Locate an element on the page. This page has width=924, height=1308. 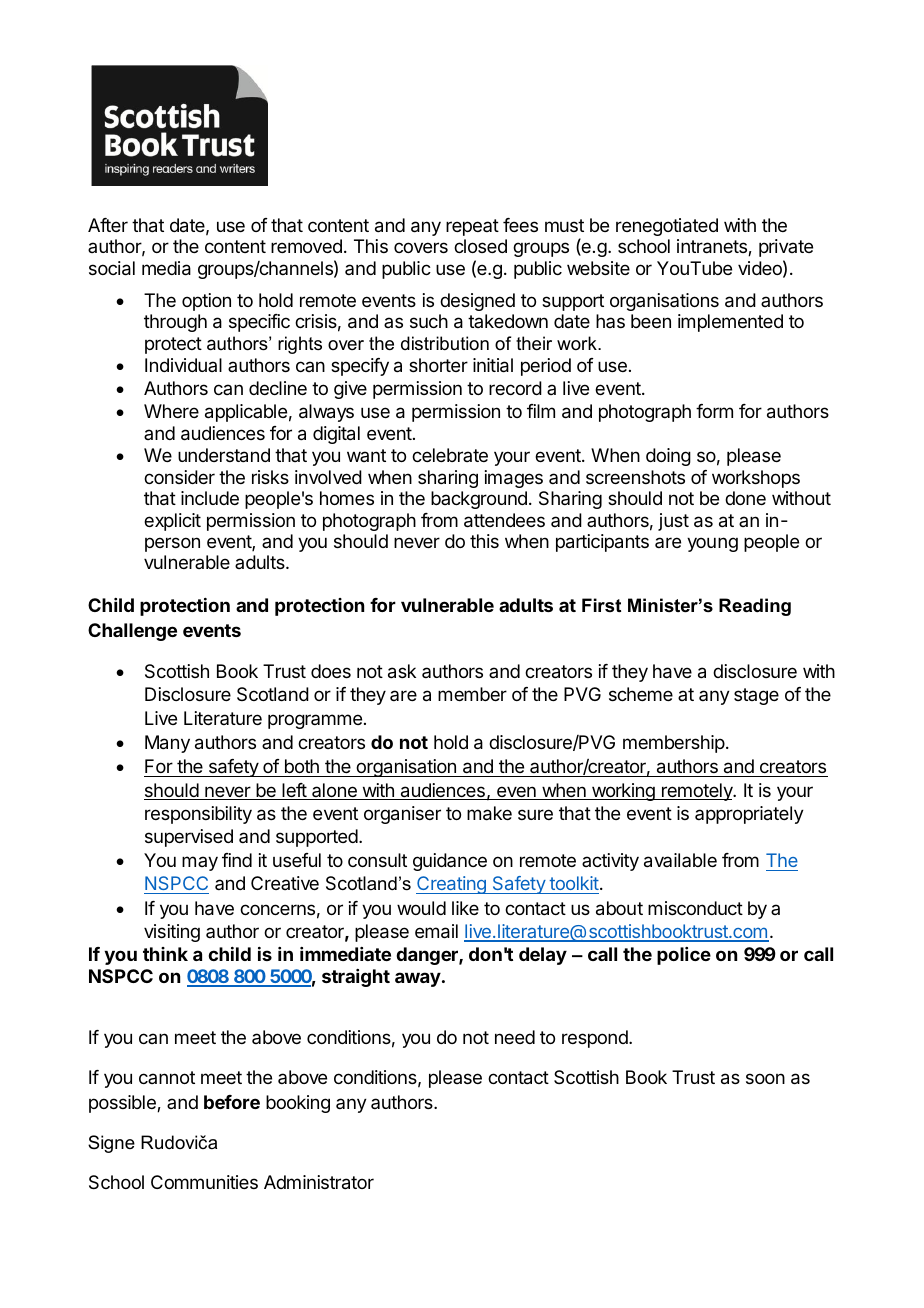
ask is located at coordinates (402, 671).
